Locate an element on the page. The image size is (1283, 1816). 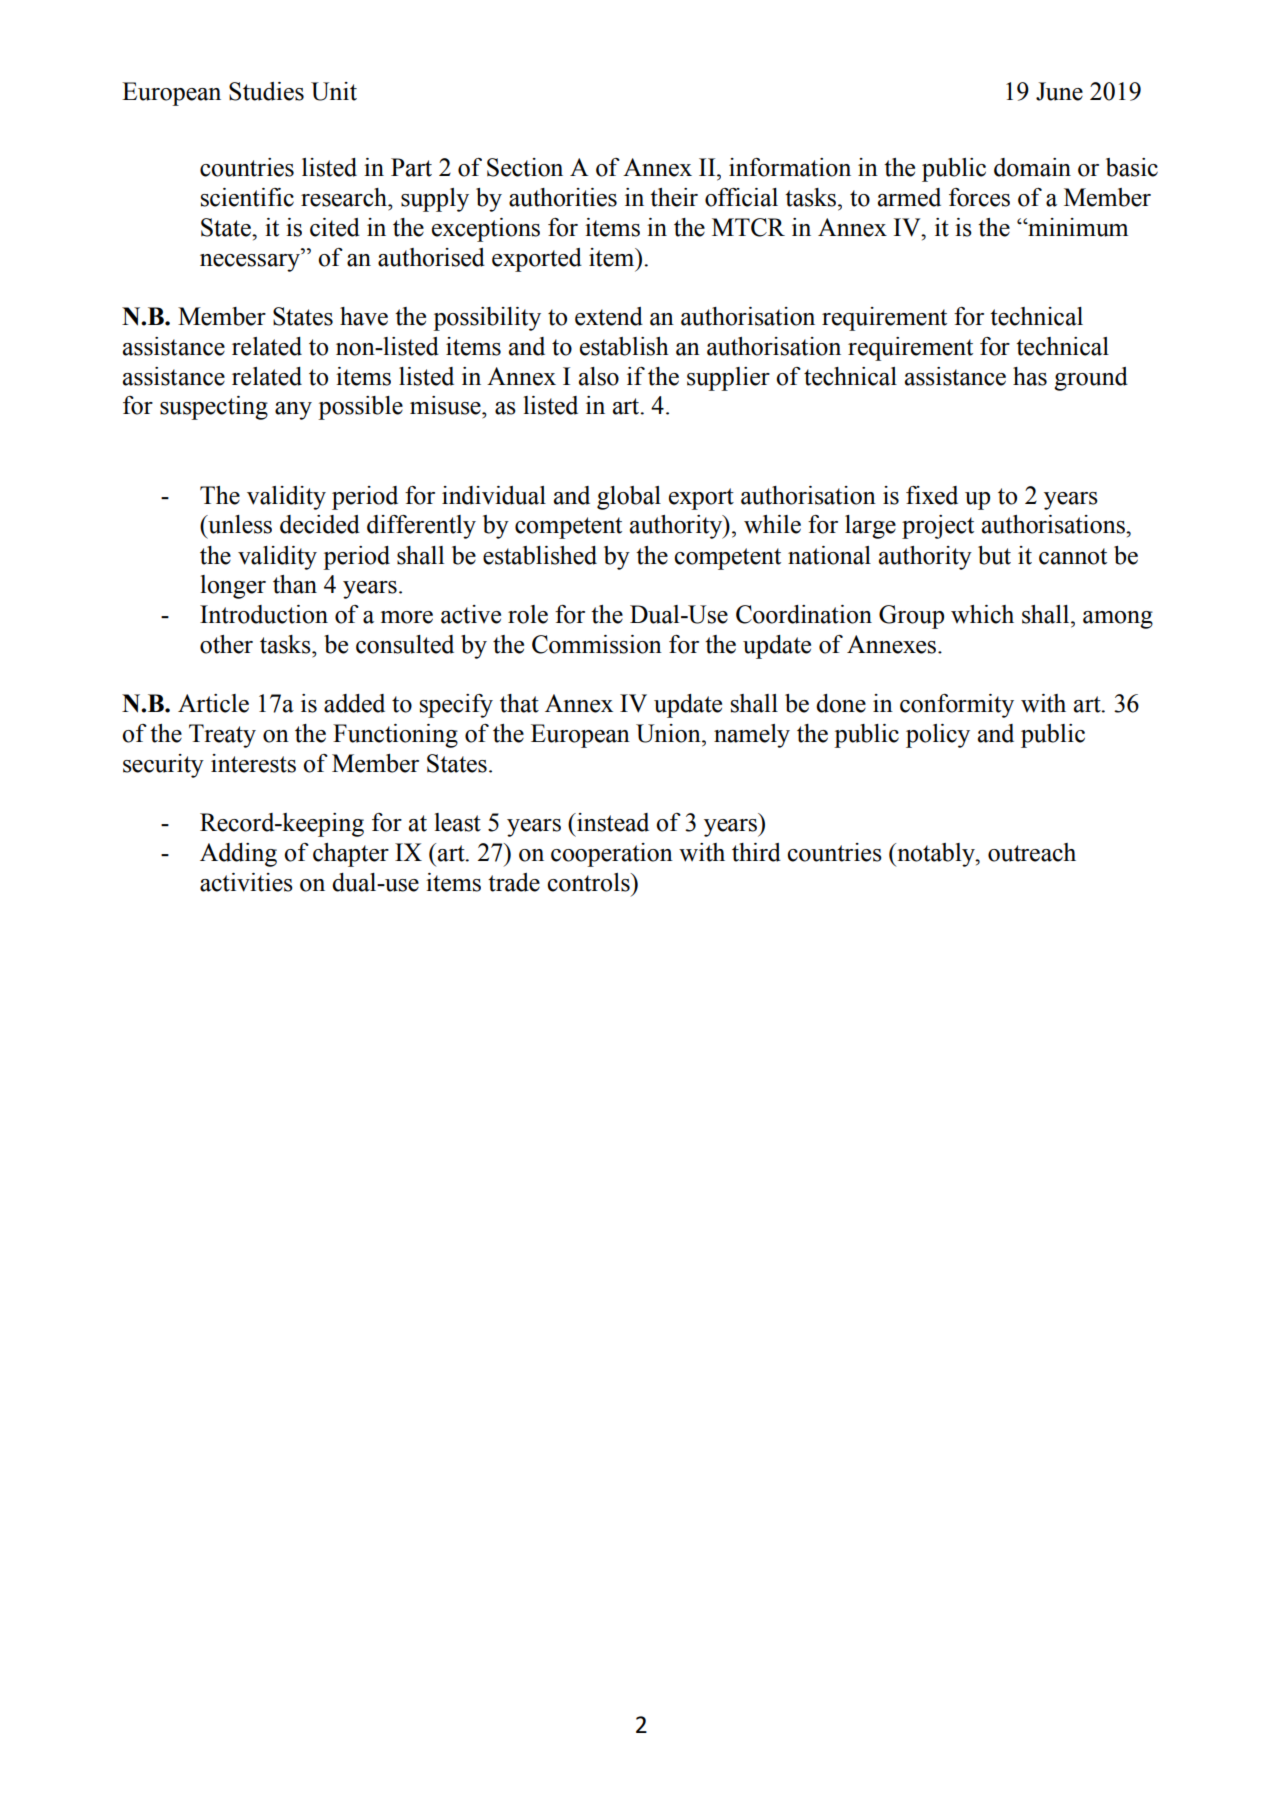
outreach is located at coordinates (1032, 852).
